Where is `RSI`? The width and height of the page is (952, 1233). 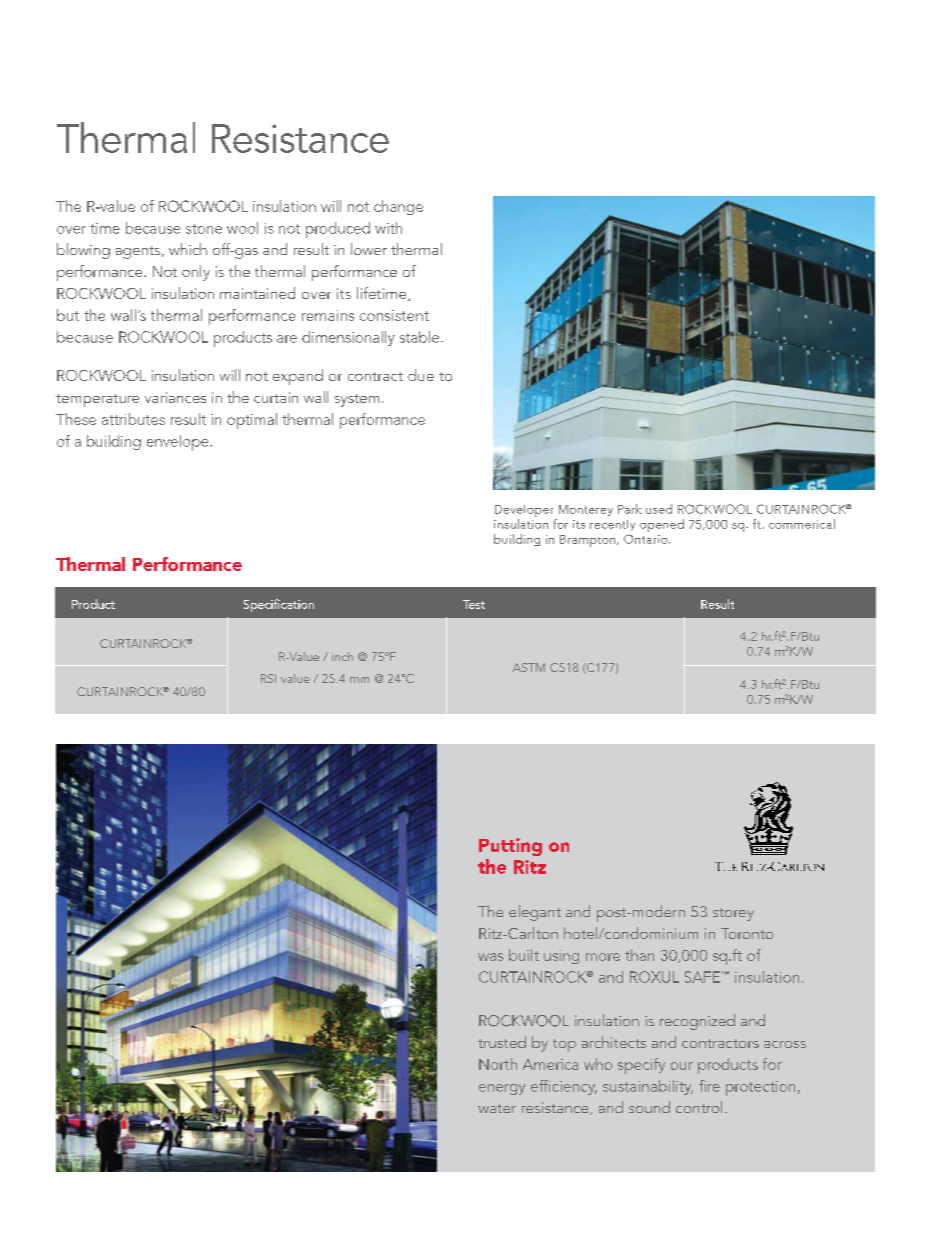 RSI is located at coordinates (268, 678).
